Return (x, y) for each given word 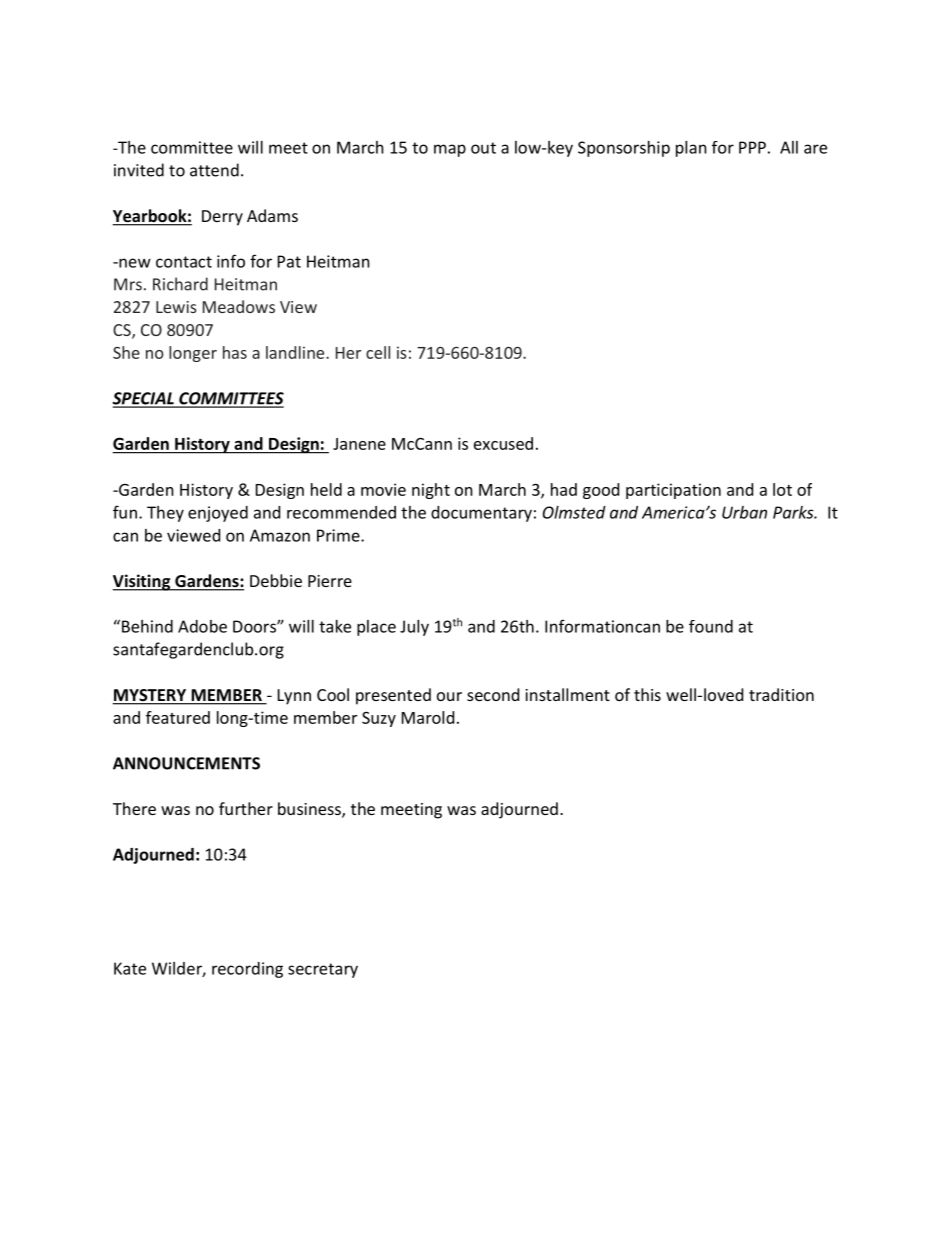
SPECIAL (144, 399)
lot (782, 489)
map (450, 150)
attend (214, 170)
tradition (781, 694)
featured (178, 717)
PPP (752, 147)
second (493, 694)
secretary (323, 970)
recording (247, 970)
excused (503, 443)
